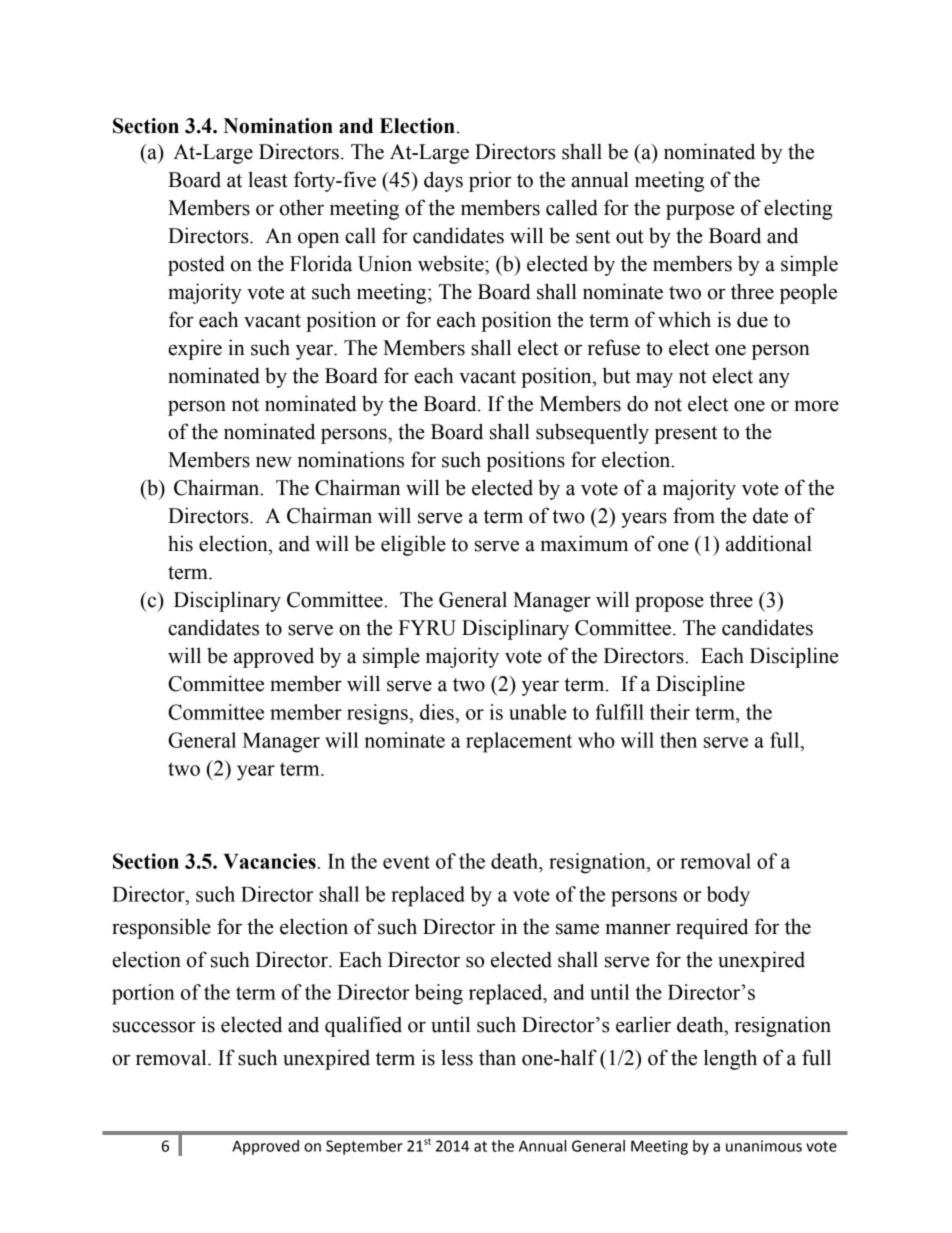 This image has height=1233, width=952. I want to click on prior, so click(490, 181).
